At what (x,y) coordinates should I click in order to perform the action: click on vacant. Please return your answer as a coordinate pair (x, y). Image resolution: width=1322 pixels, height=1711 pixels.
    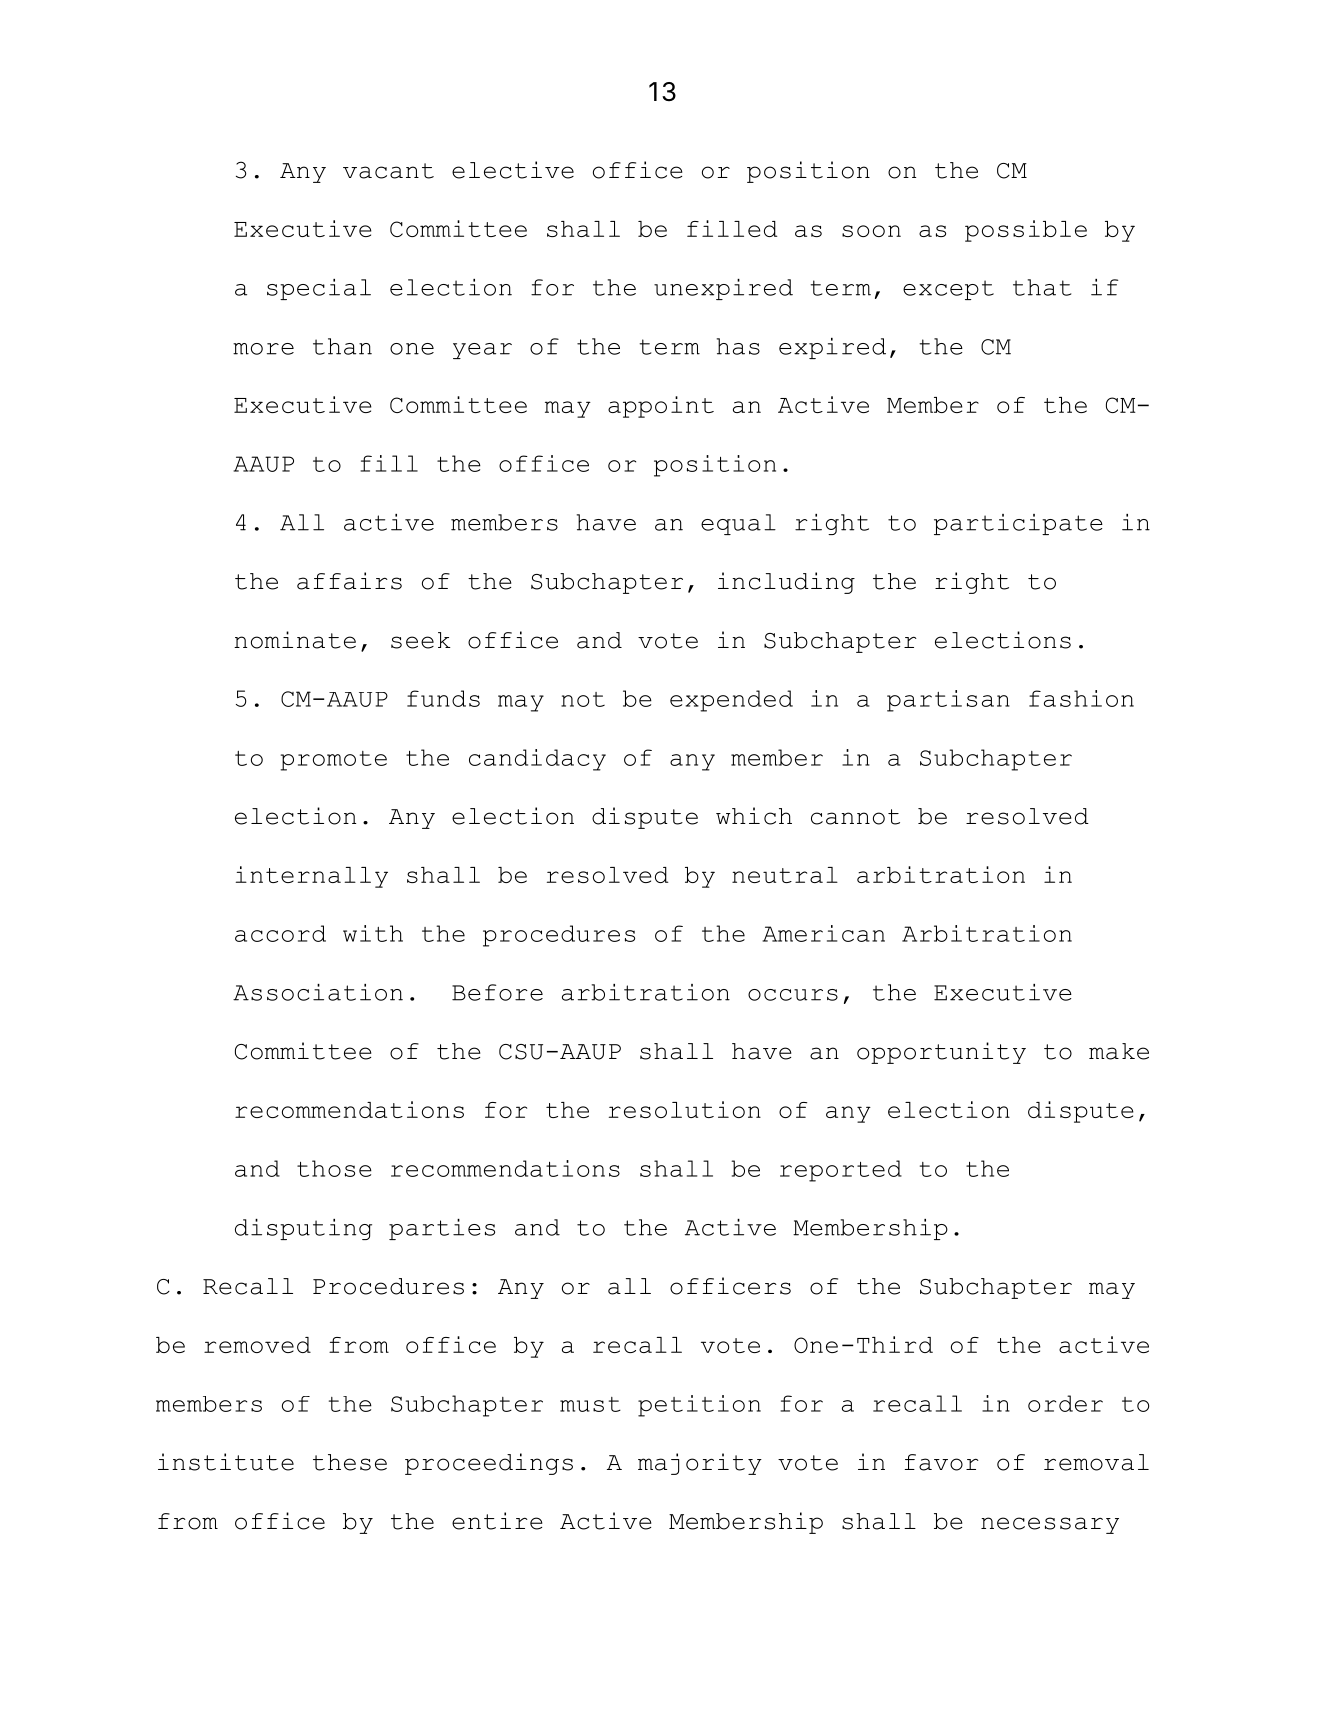
    Looking at the image, I should click on (388, 171).
